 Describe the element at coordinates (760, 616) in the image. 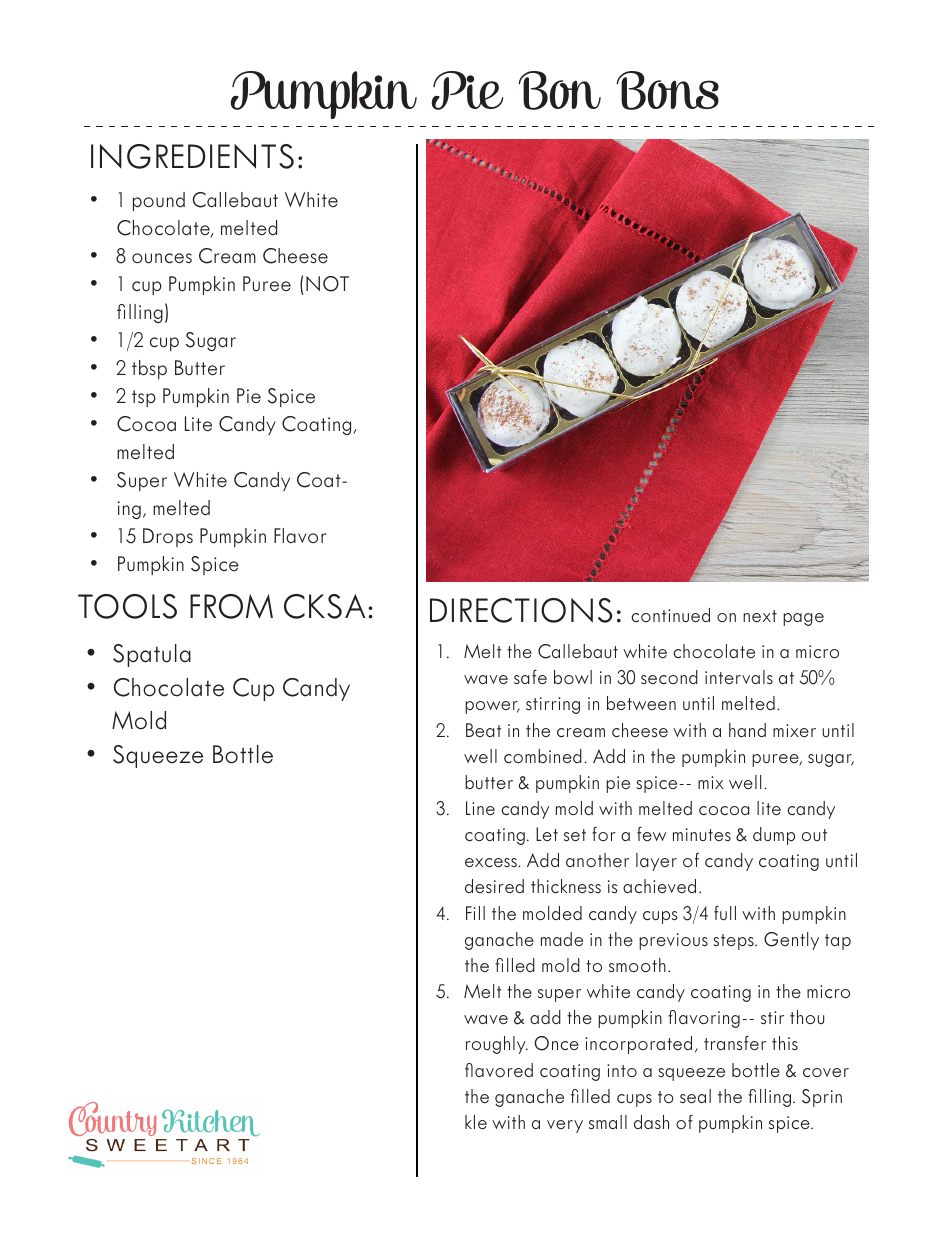

I see `next` at that location.
